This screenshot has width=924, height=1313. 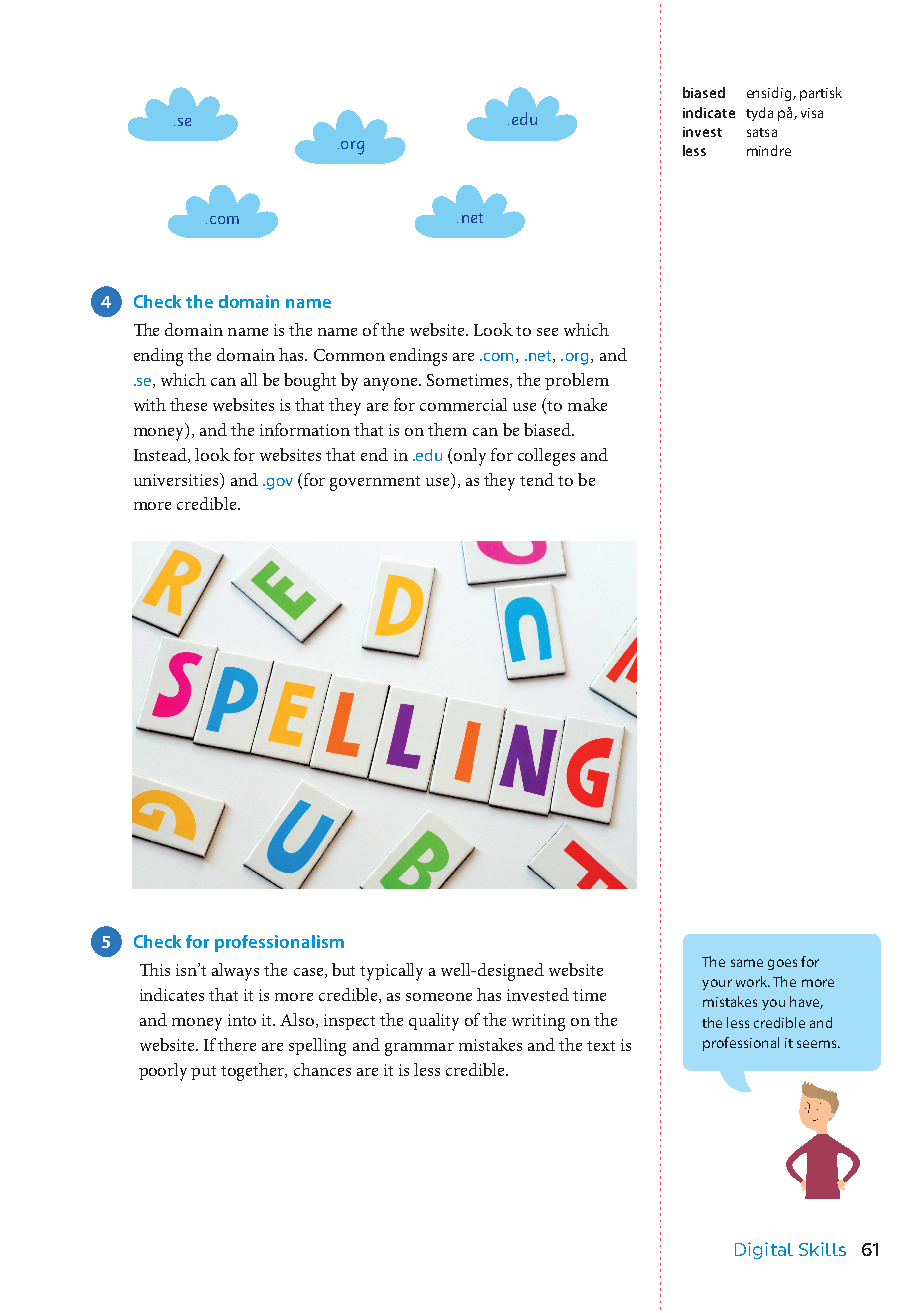 What do you see at coordinates (587, 404) in the screenshot?
I see `make` at bounding box center [587, 404].
